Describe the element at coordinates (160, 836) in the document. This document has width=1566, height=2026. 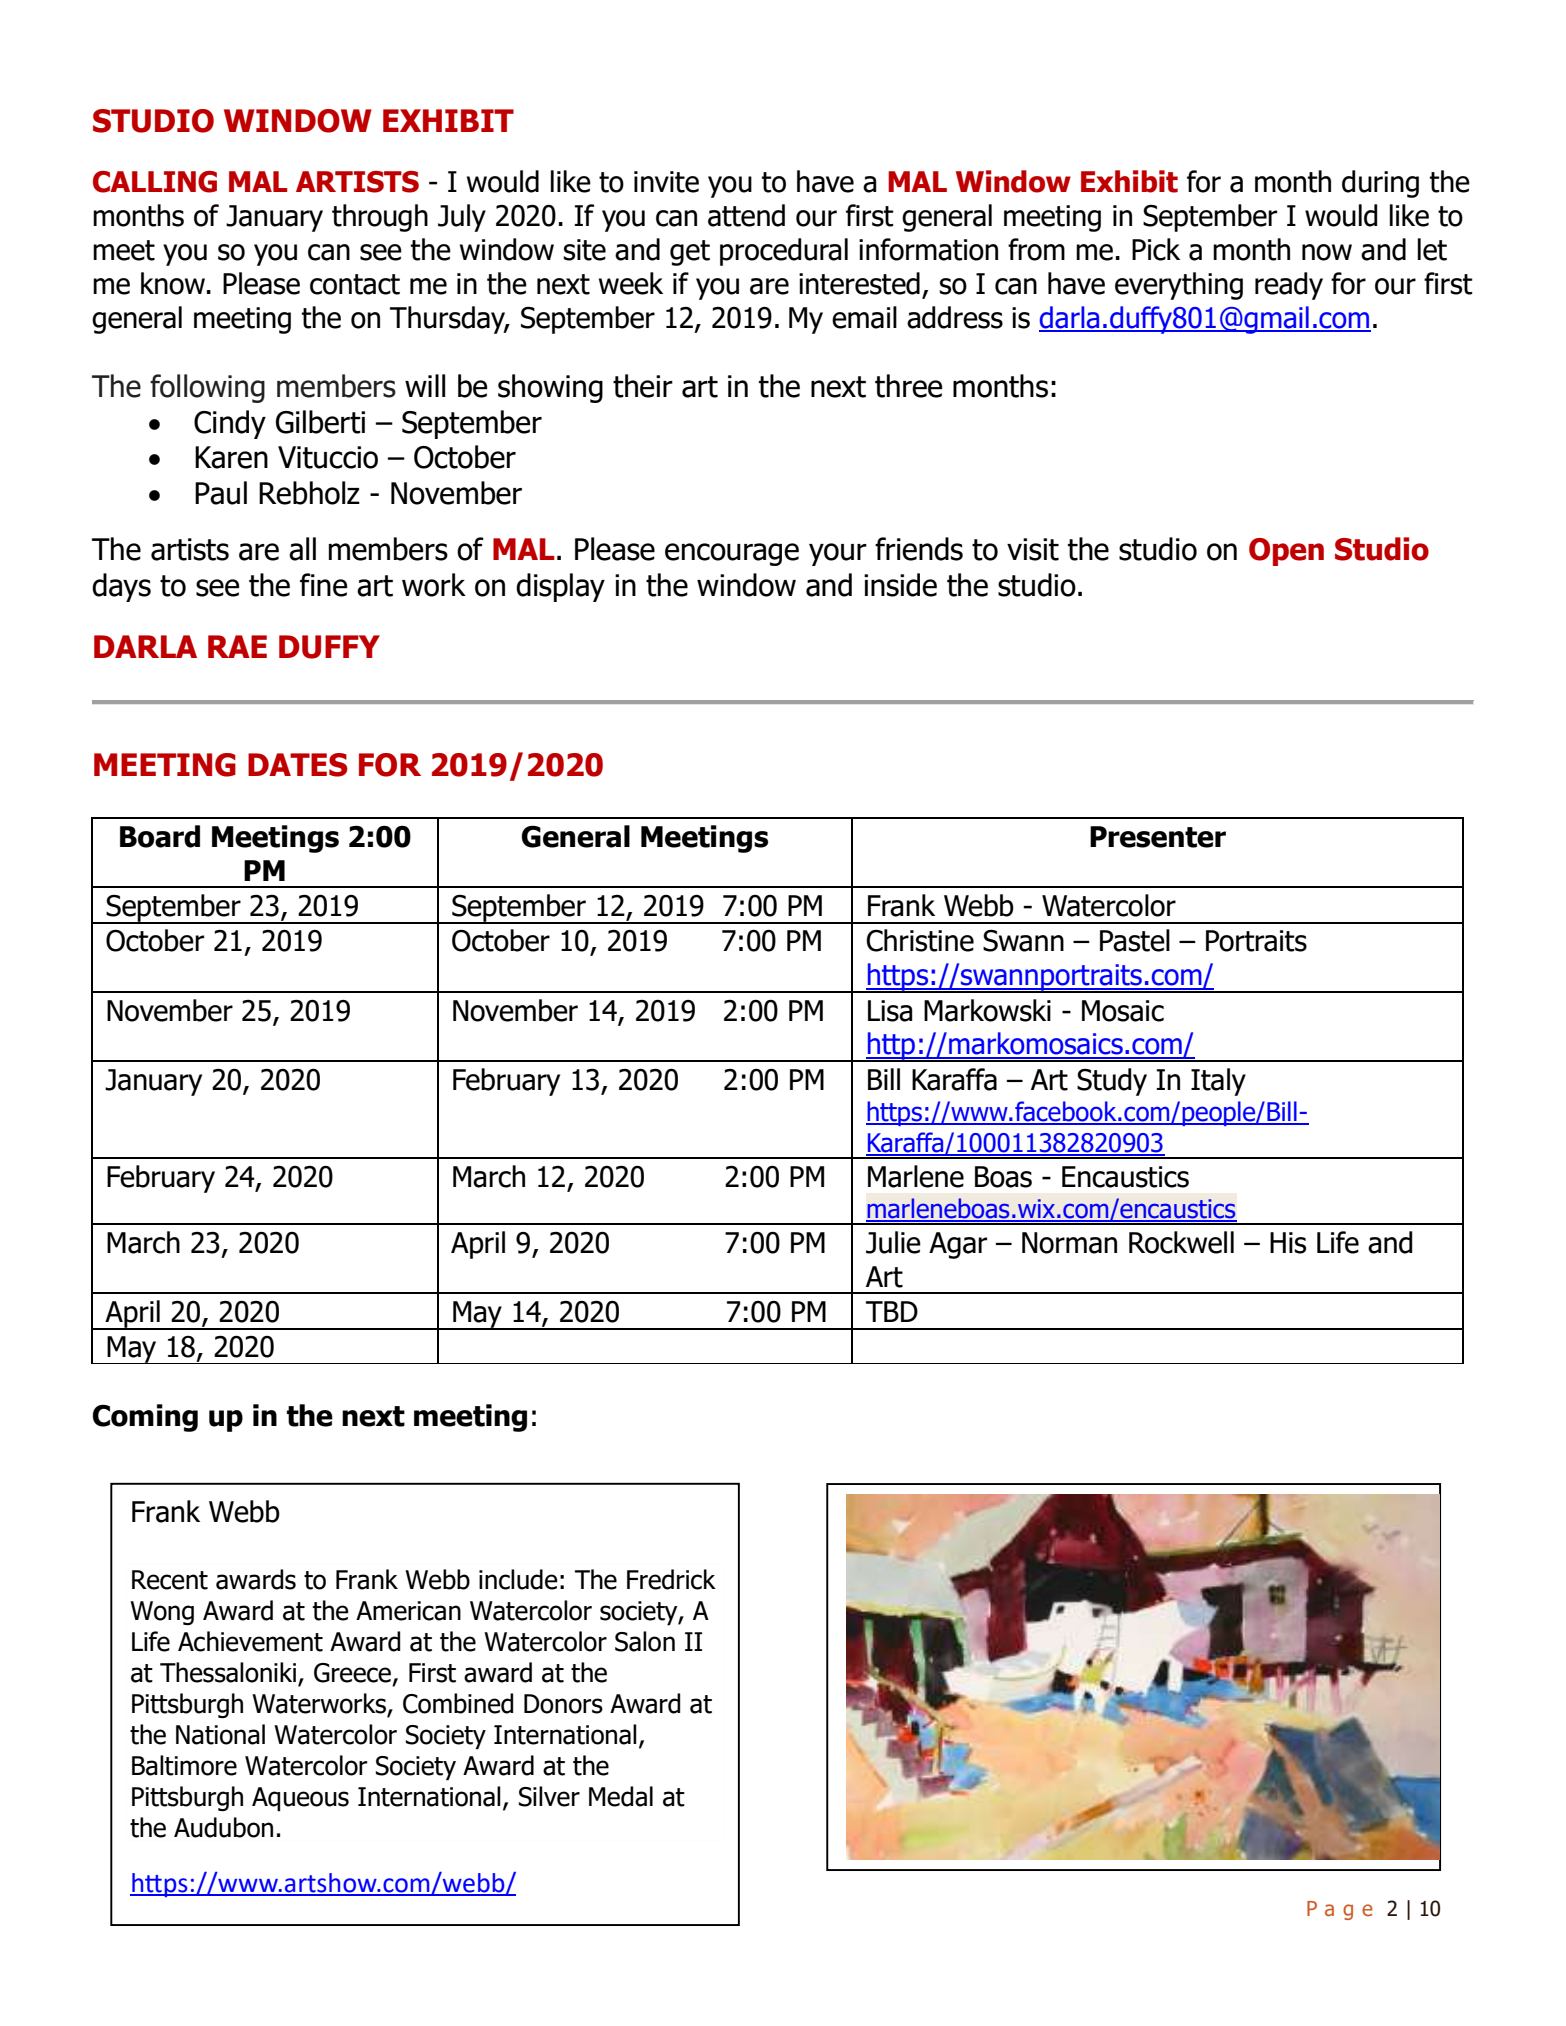
I see `Board` at that location.
